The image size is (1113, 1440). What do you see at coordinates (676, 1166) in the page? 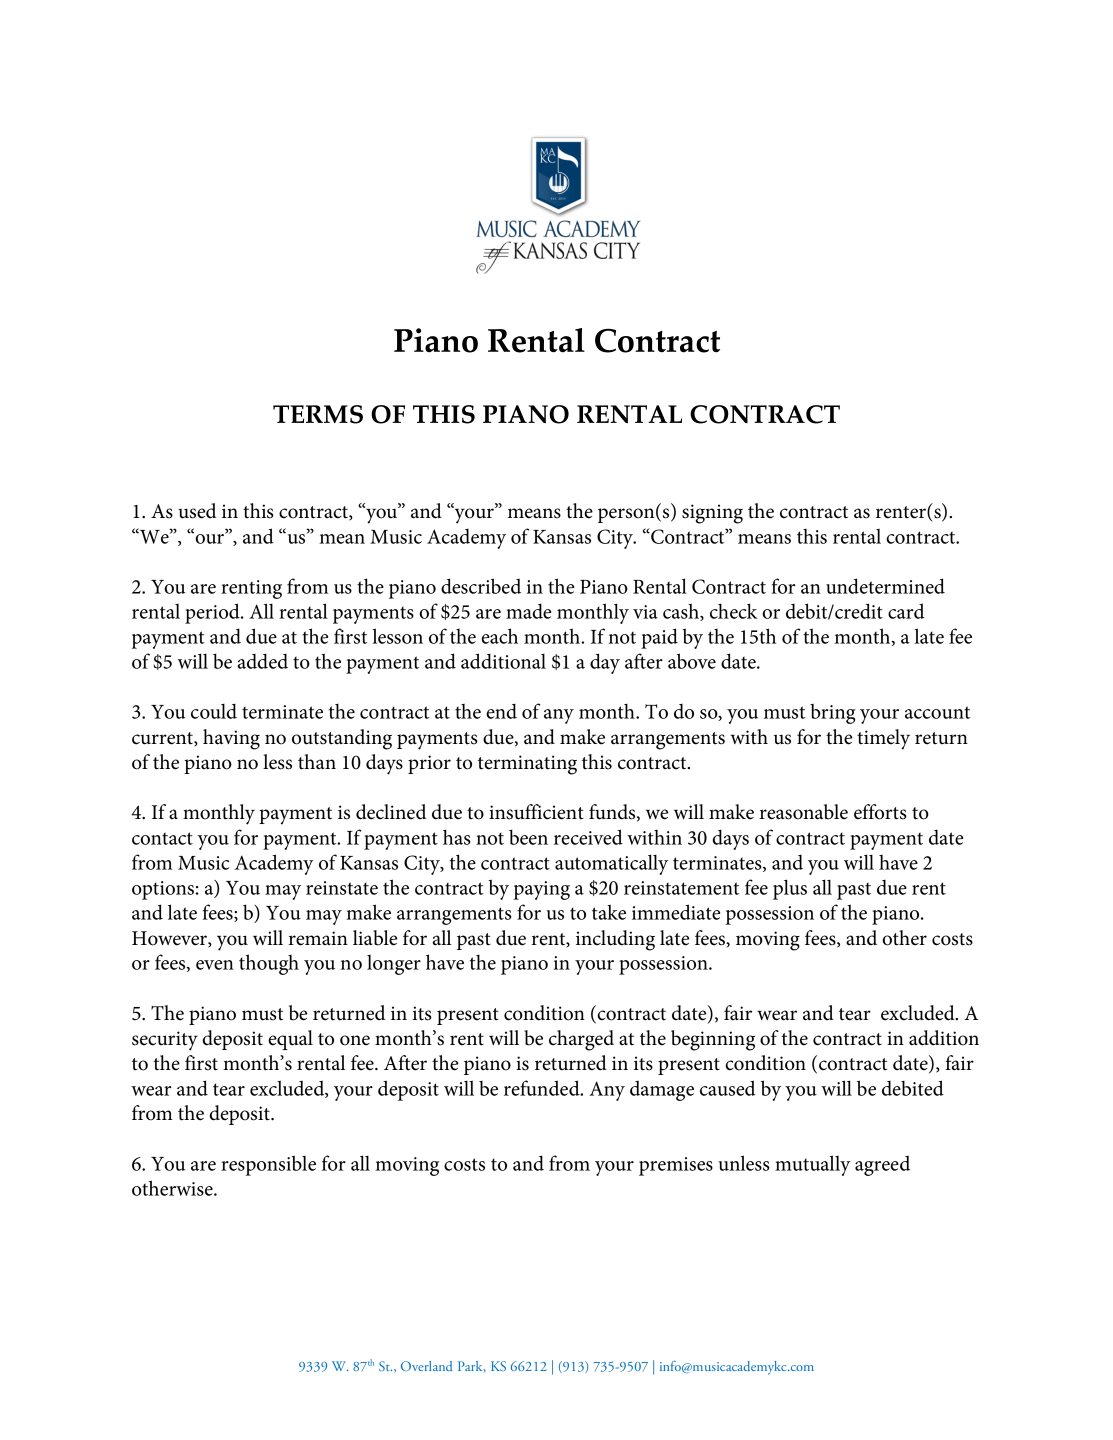
I see `premises` at bounding box center [676, 1166].
